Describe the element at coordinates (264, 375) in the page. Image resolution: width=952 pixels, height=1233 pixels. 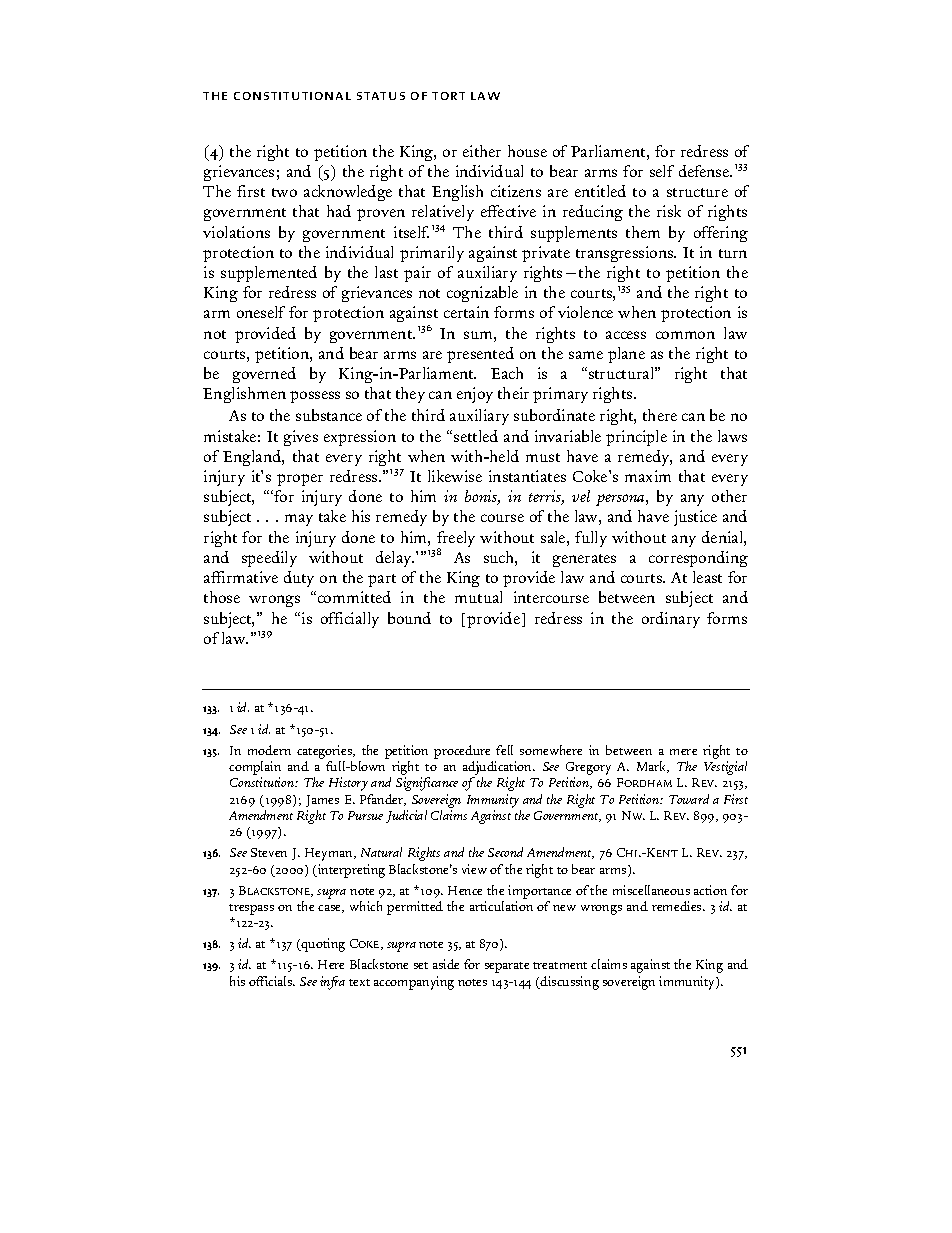
I see `governed` at that location.
